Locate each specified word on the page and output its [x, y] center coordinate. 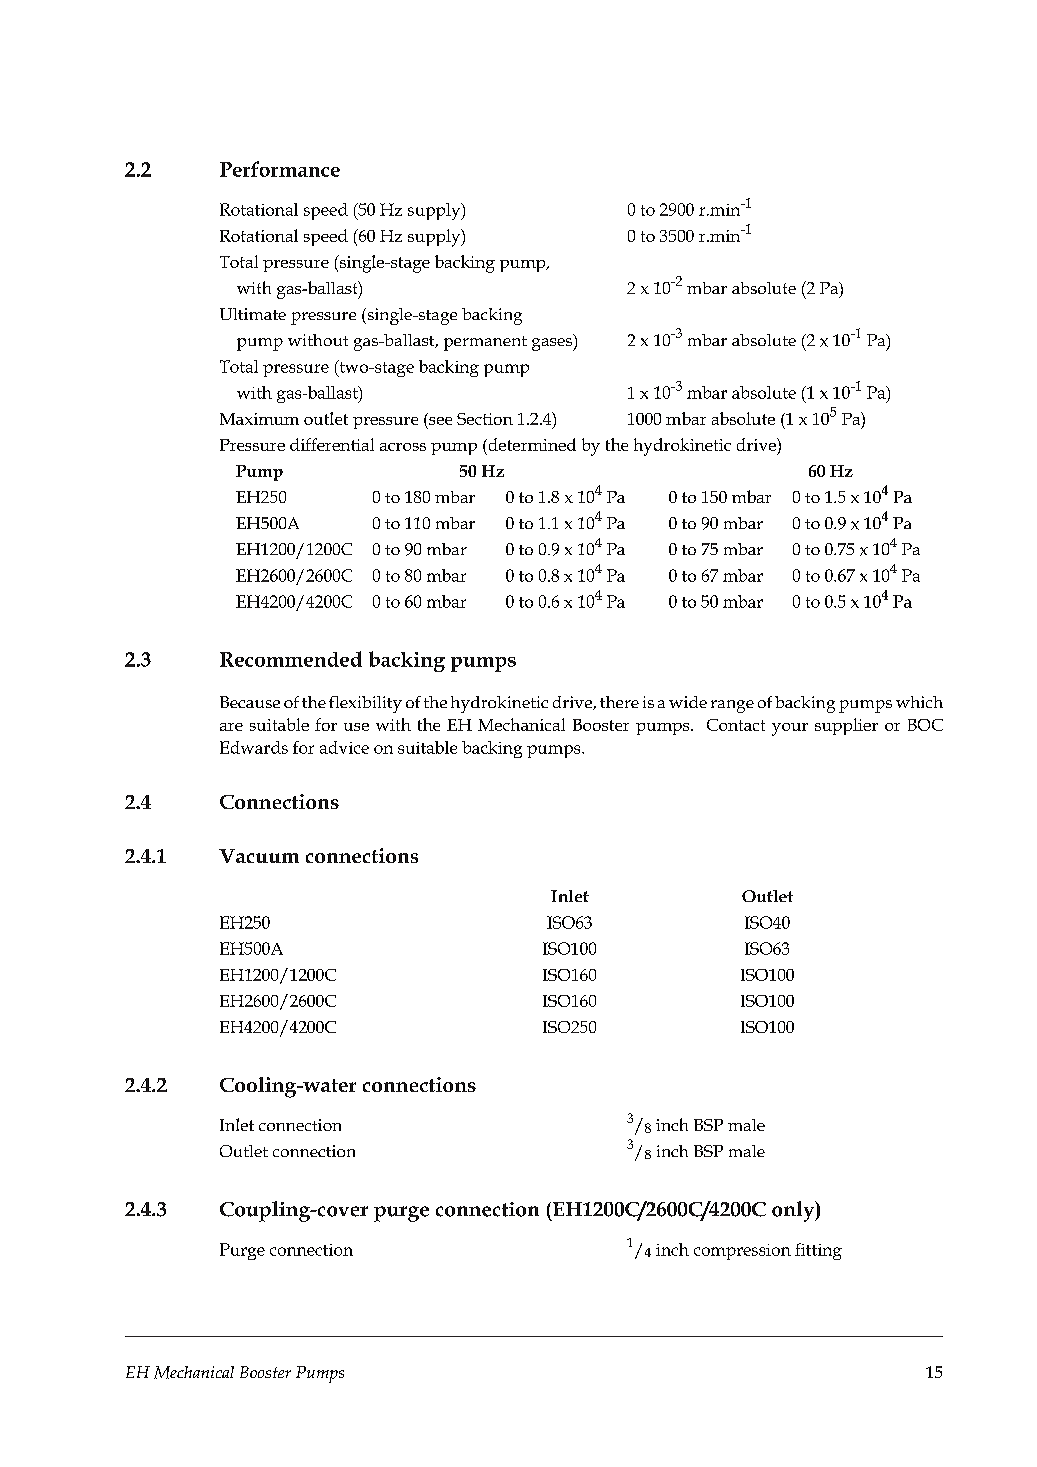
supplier [846, 726]
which [919, 702]
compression [742, 1252]
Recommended [291, 659]
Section [485, 419]
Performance [280, 169]
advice [344, 747]
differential [332, 444]
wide [688, 702]
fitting [818, 1251]
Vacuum [259, 856]
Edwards [254, 747]
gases [553, 344]
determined [531, 444]
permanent [485, 343]
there [619, 702]
